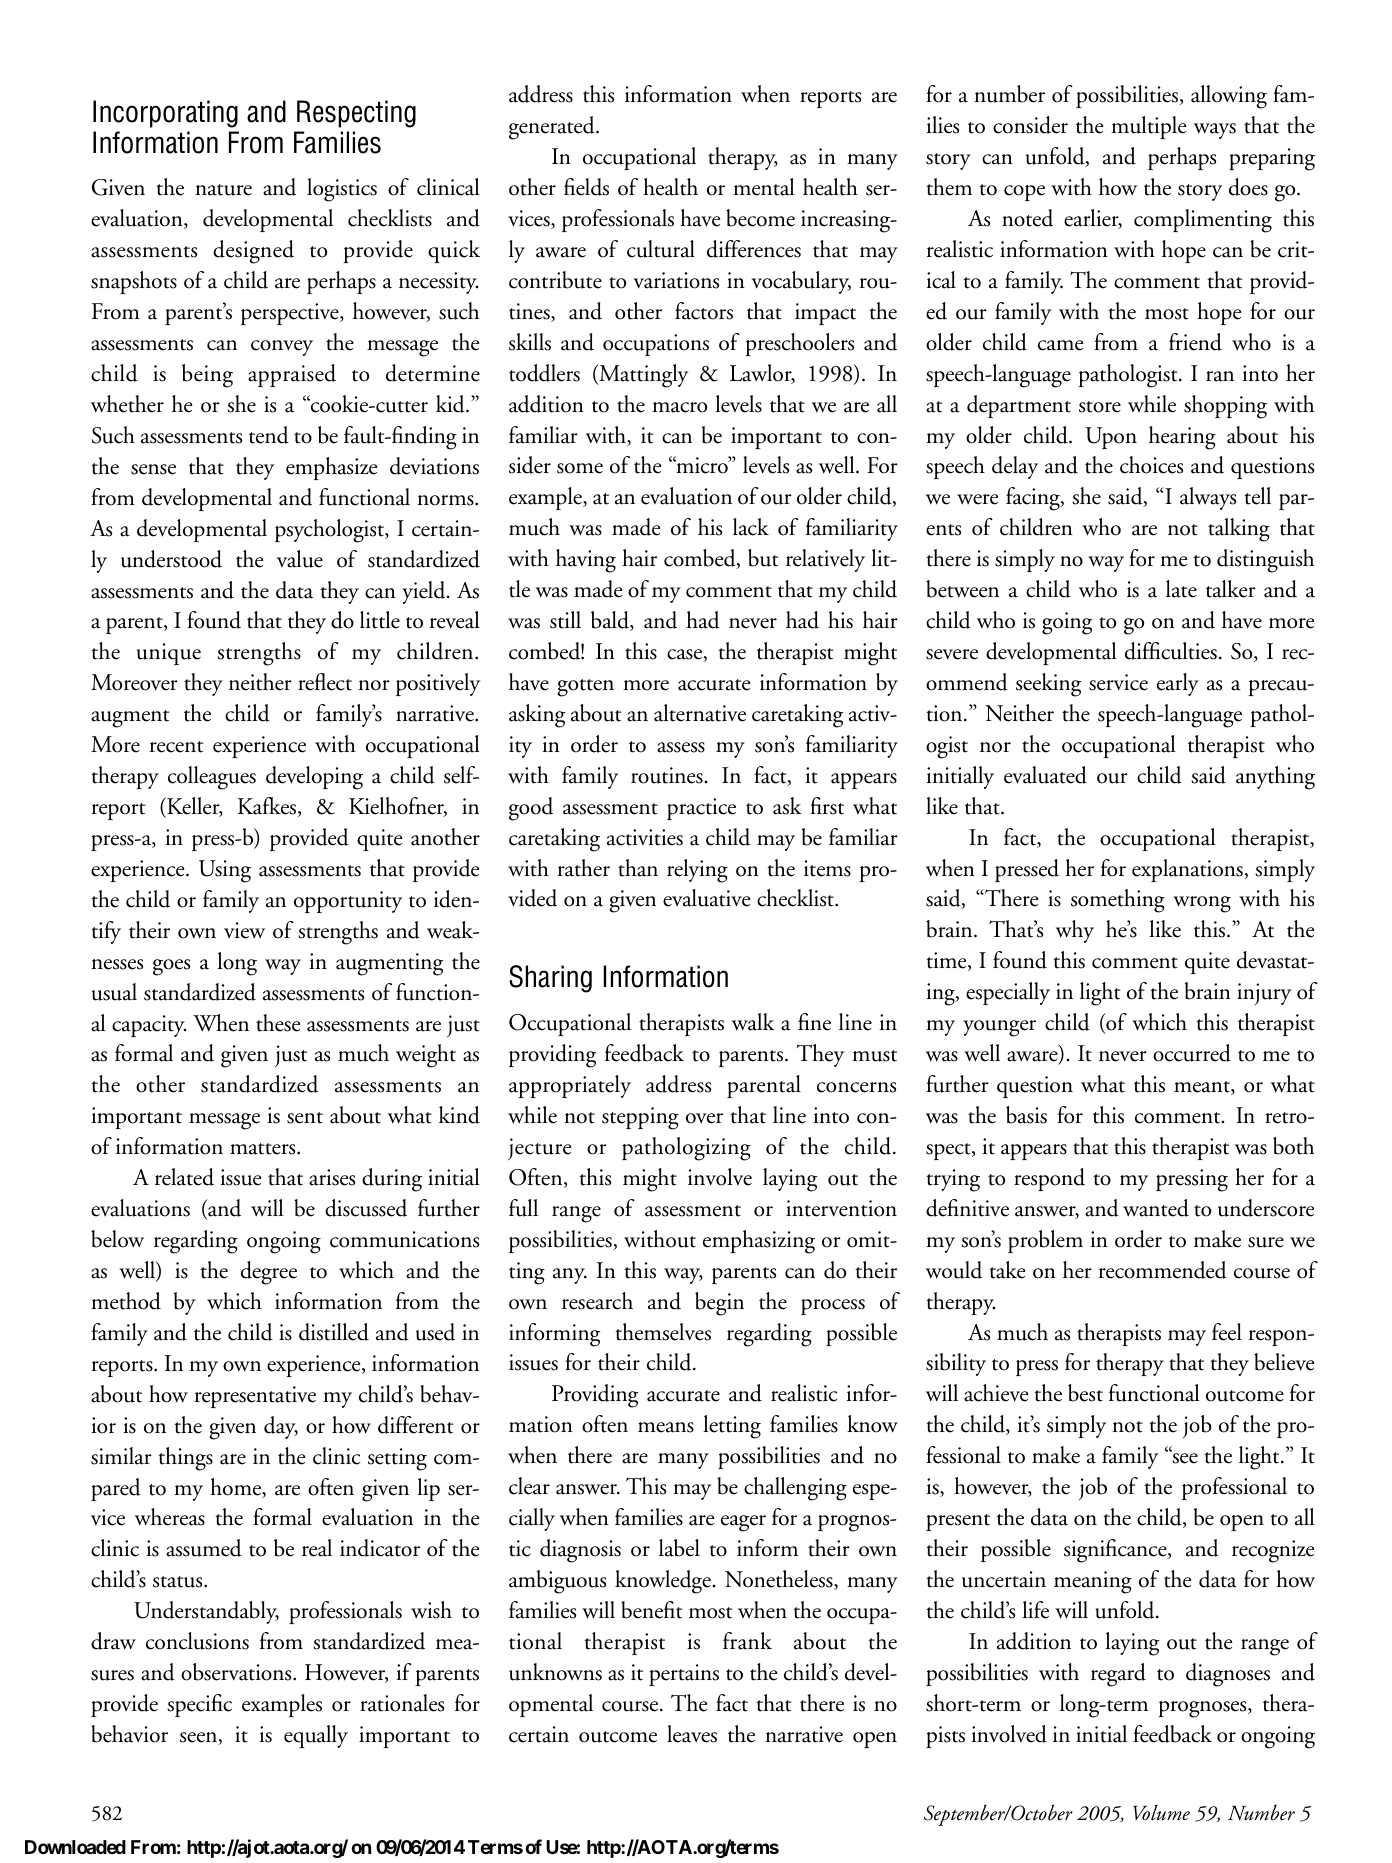 This image has height=1863, width=1392. Describe the element at coordinates (1075, 931) in the image. I see `why` at that location.
